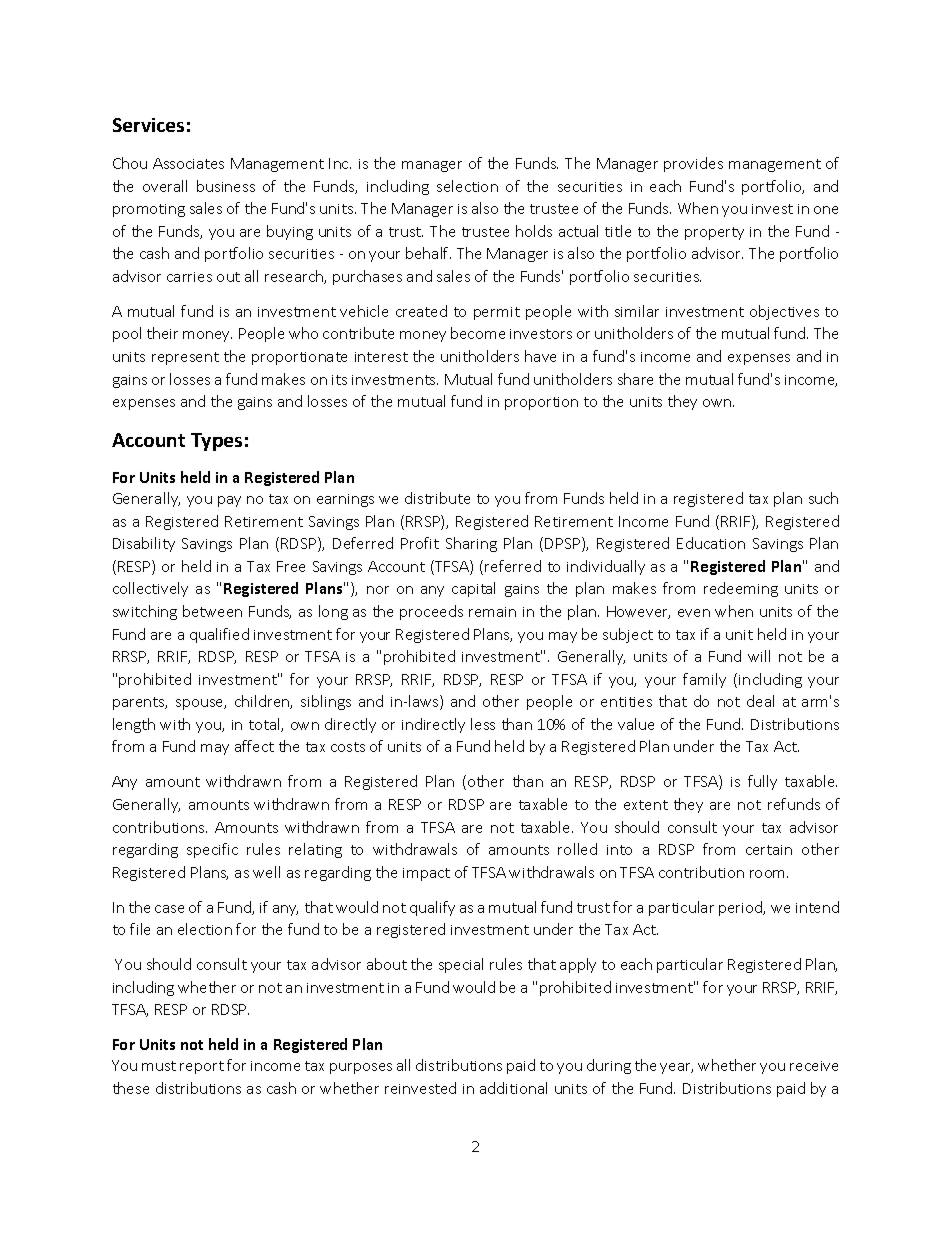  I want to click on affect, so click(254, 746).
